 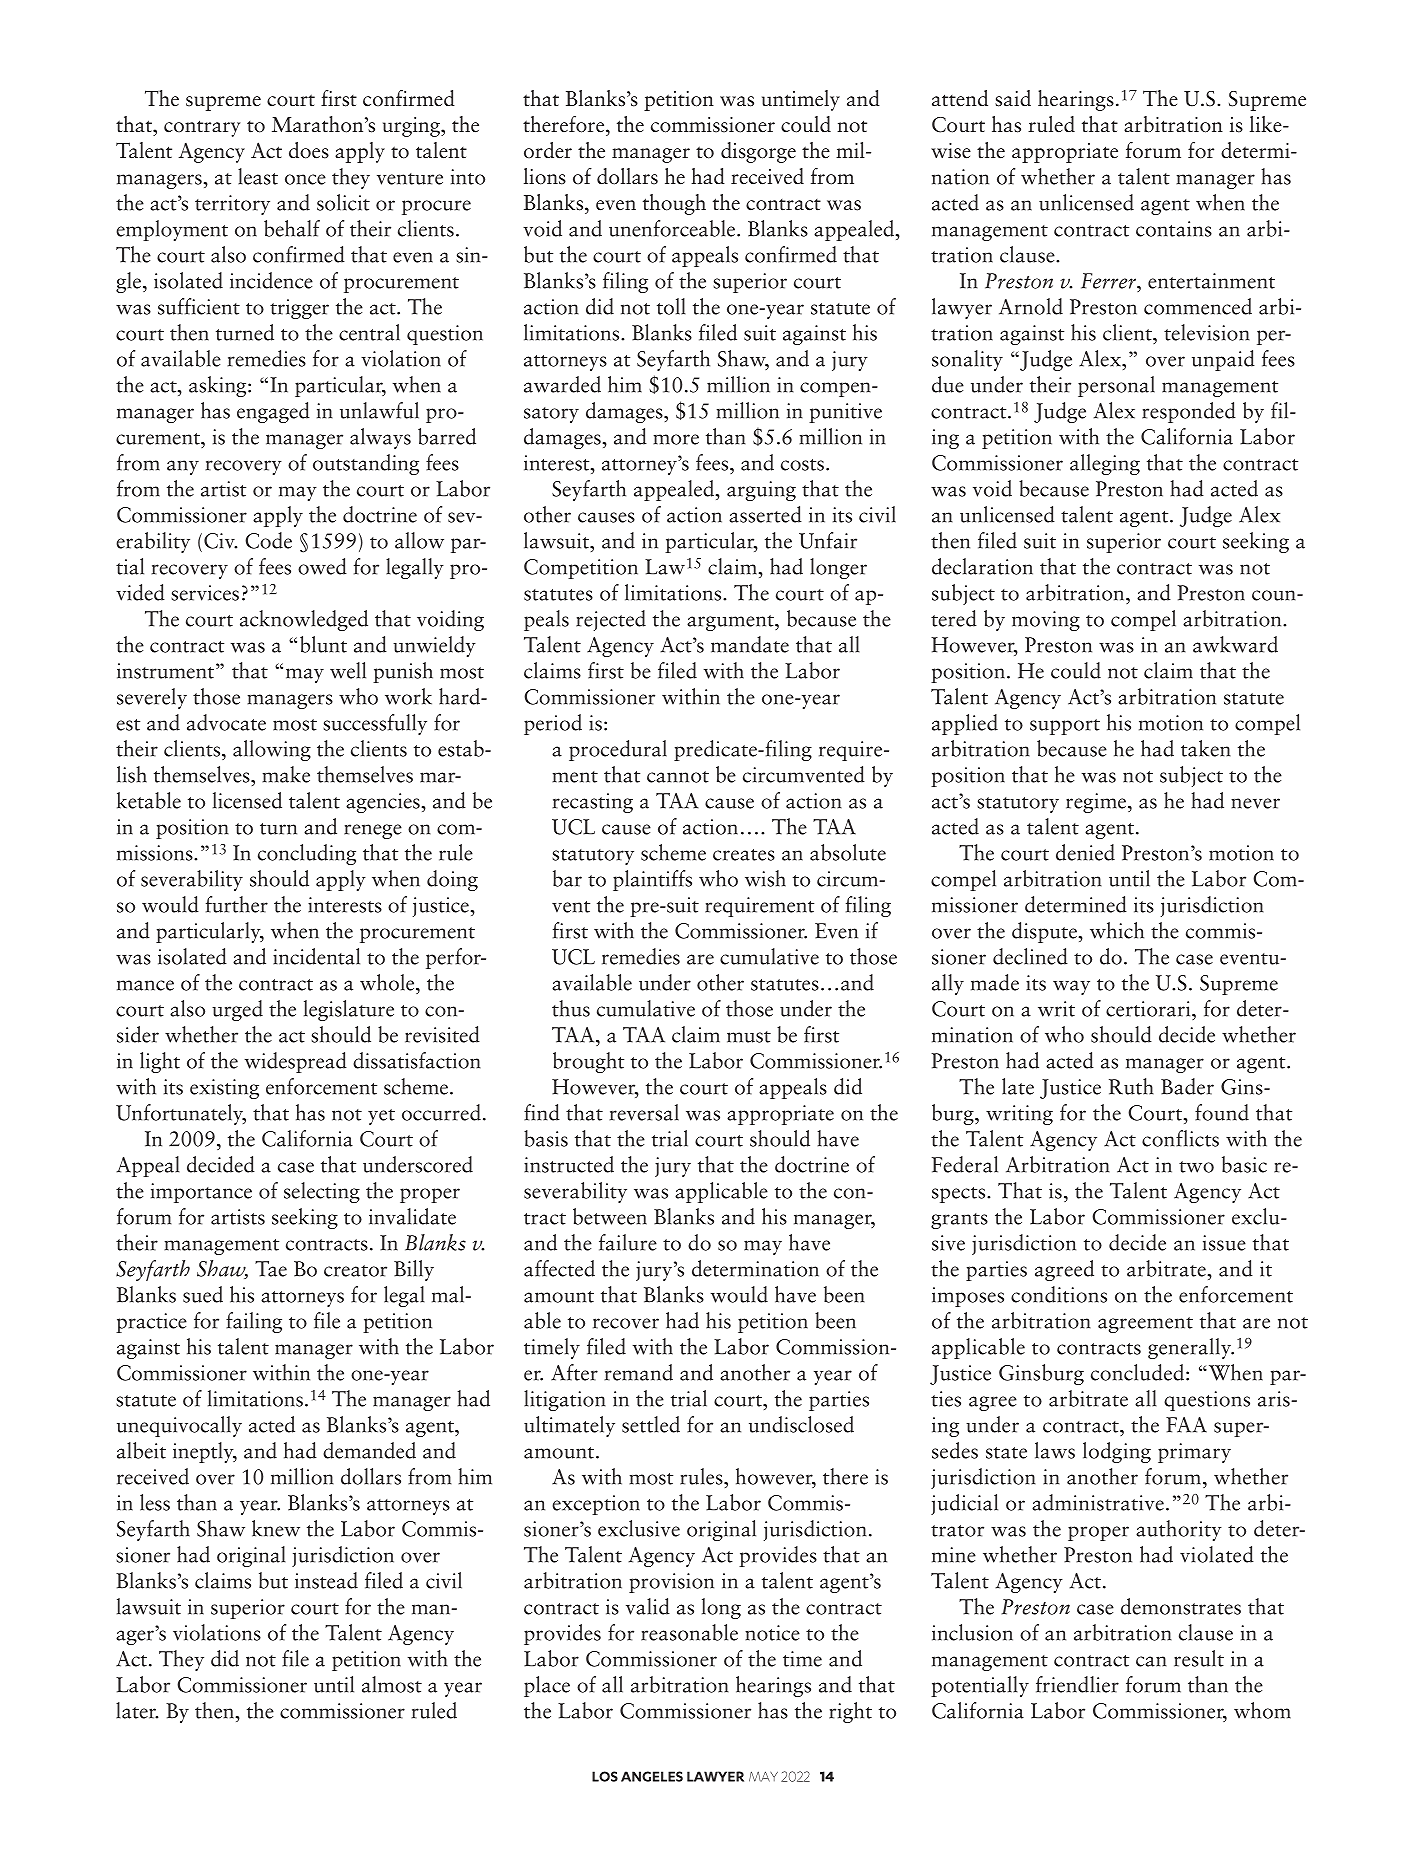 I want to click on two, so click(x=1196, y=1167).
